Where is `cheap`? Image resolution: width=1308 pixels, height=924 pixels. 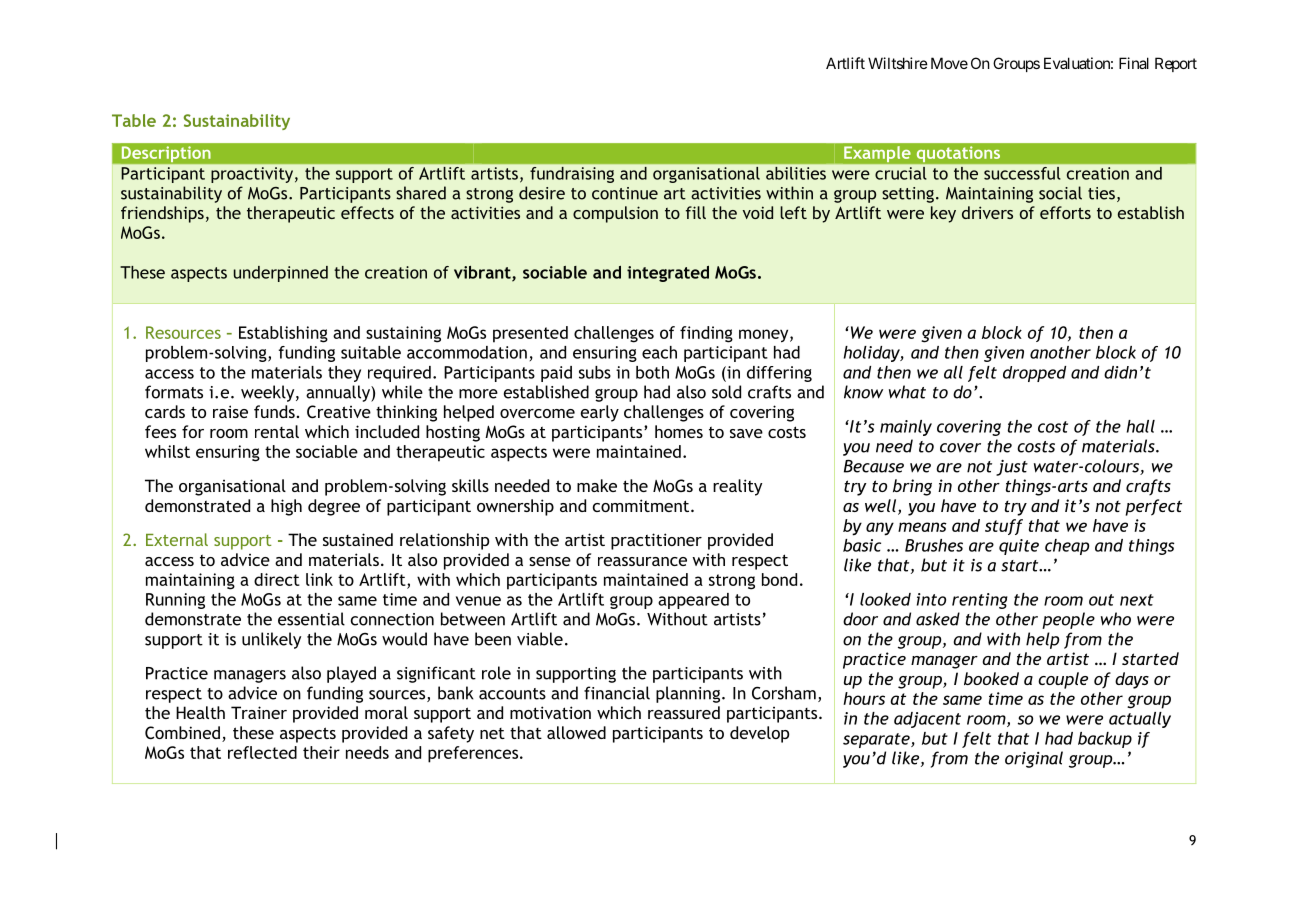 cheap is located at coordinates (1067, 547).
